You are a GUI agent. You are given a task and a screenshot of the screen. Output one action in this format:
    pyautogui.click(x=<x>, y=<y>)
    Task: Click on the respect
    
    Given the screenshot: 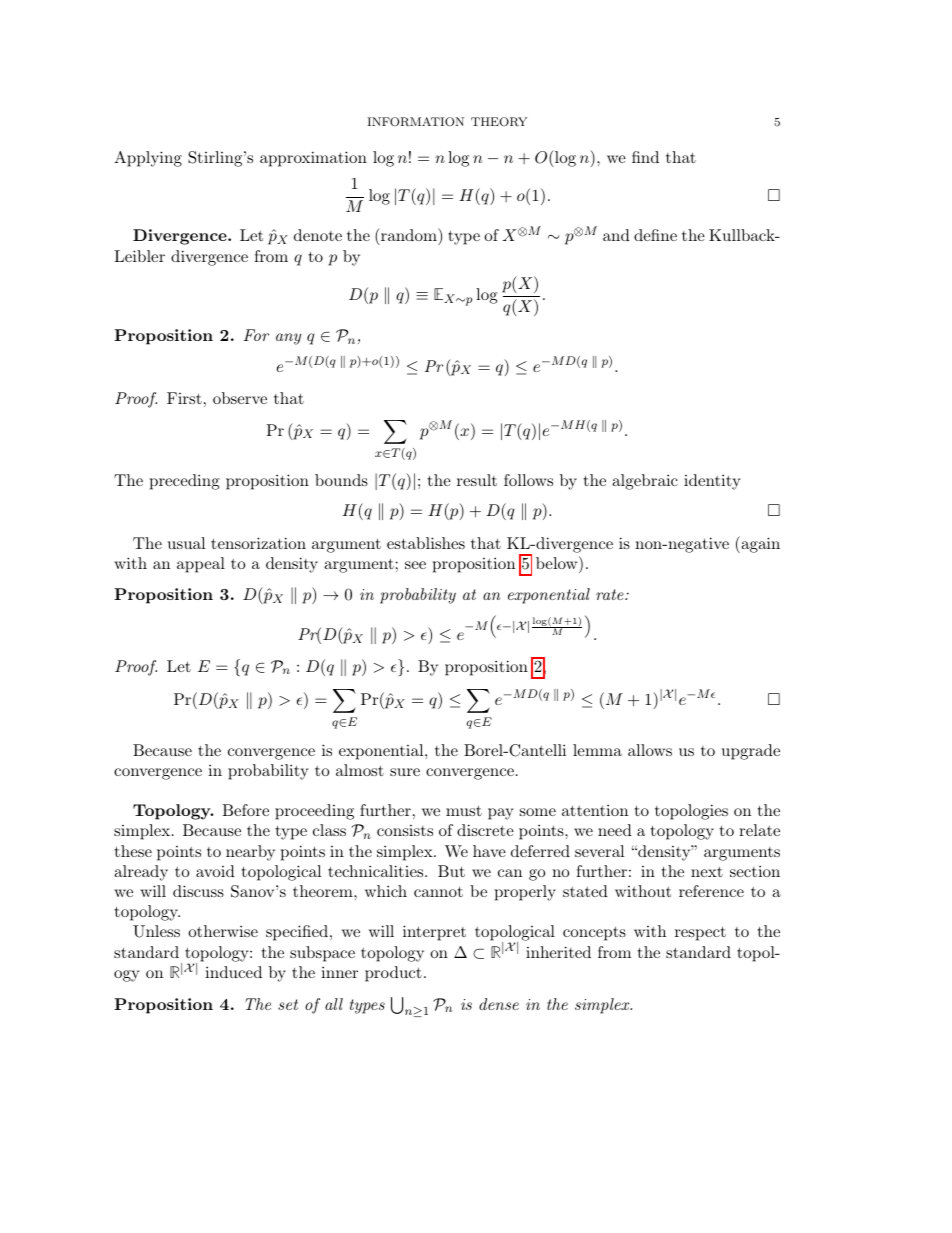 What is the action you would take?
    pyautogui.click(x=700, y=933)
